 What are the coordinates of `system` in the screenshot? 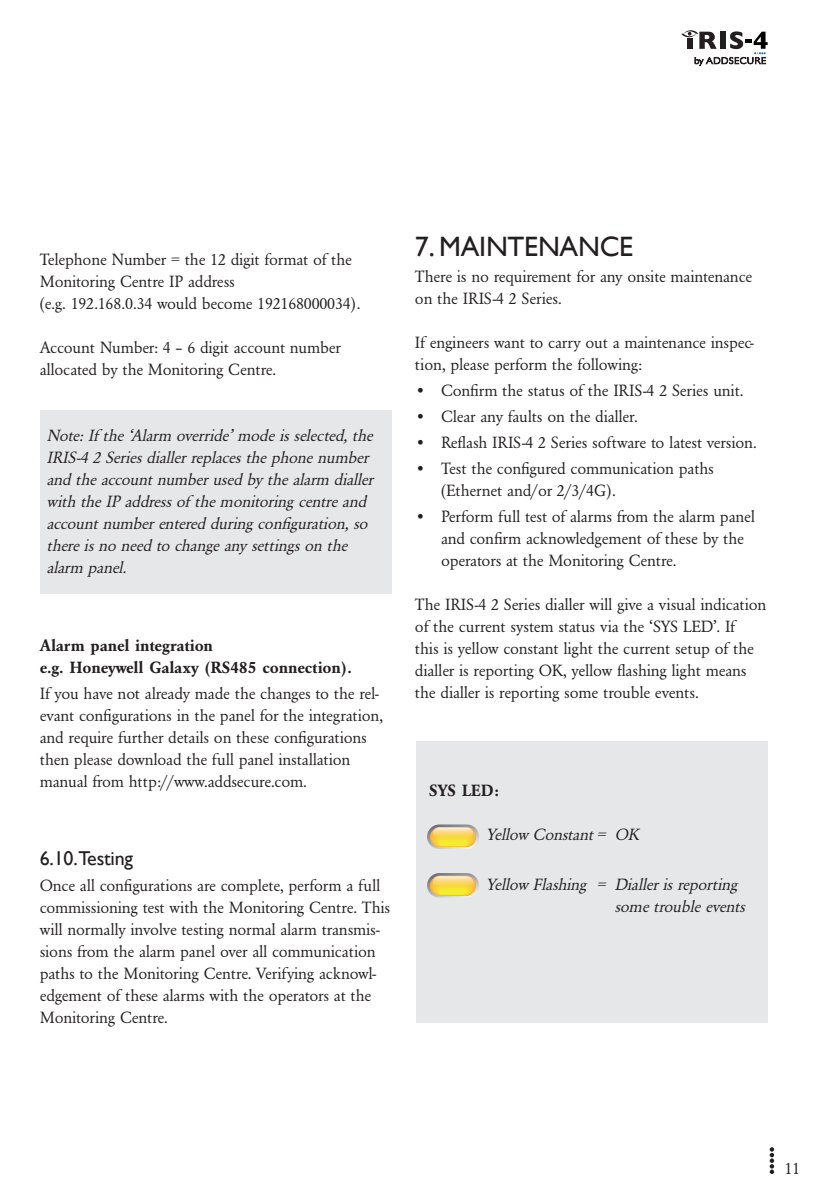 It's located at (532, 629).
